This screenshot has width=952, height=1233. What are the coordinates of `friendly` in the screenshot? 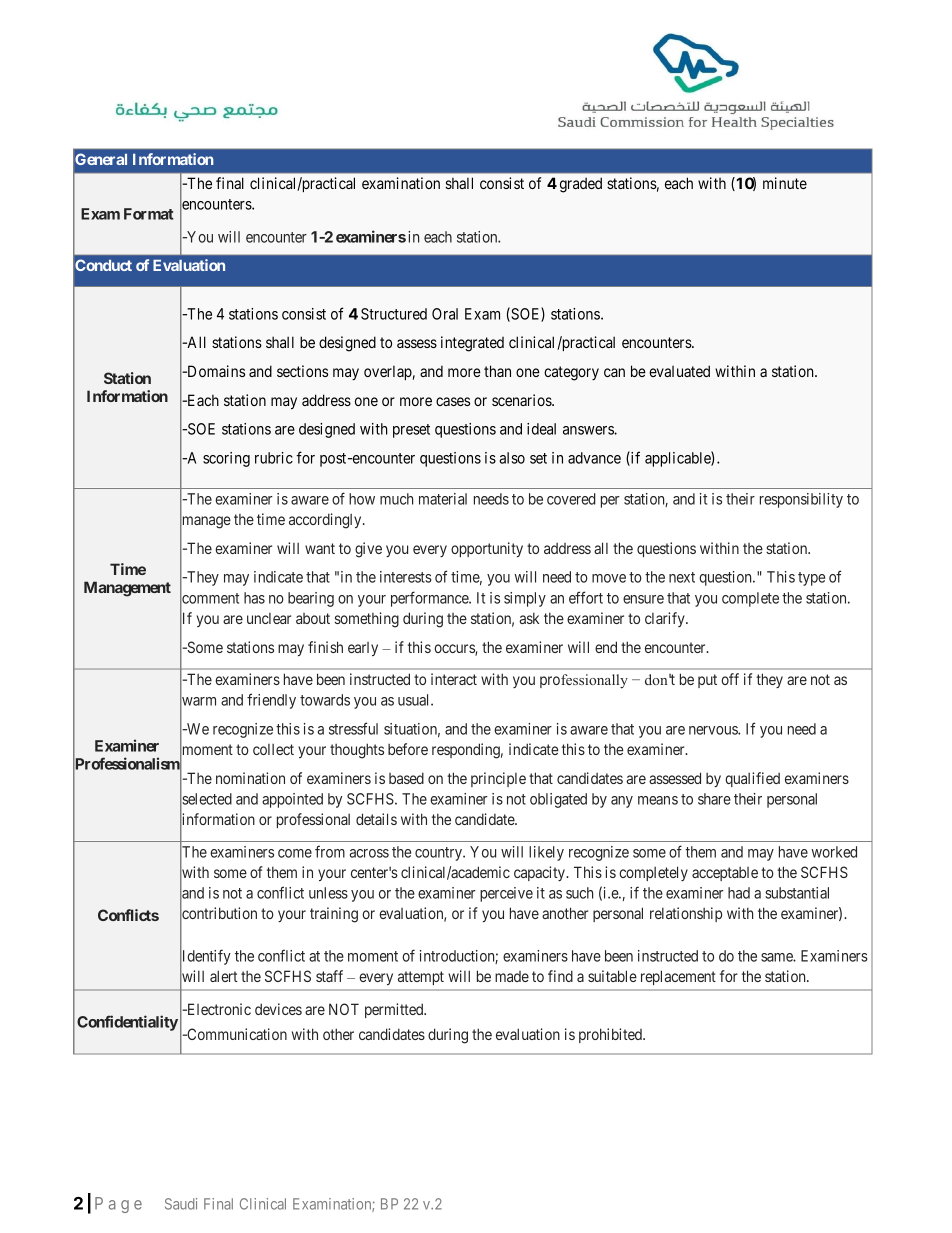 It's located at (271, 701).
